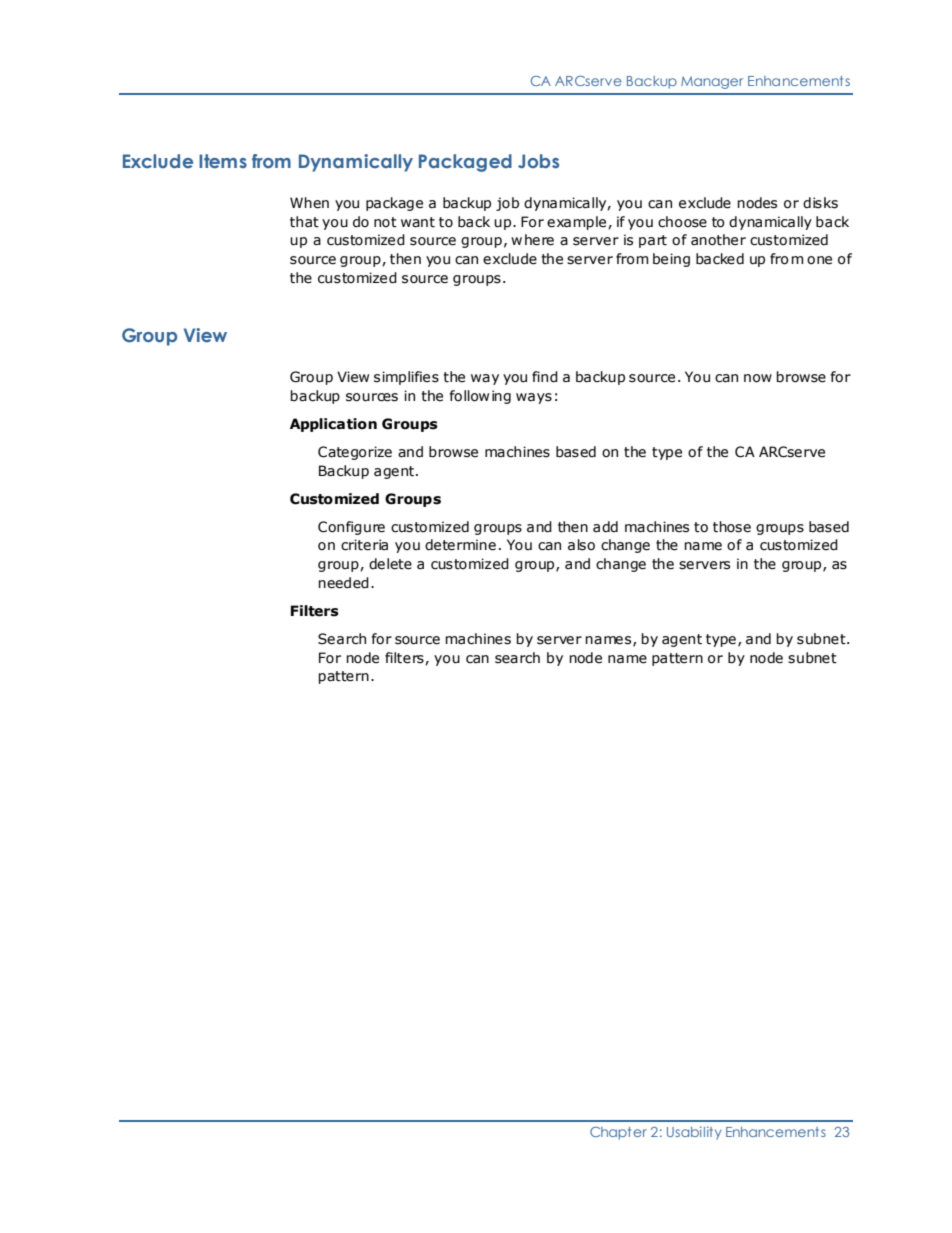 The image size is (952, 1233). What do you see at coordinates (223, 161) in the document?
I see `Items` at bounding box center [223, 161].
